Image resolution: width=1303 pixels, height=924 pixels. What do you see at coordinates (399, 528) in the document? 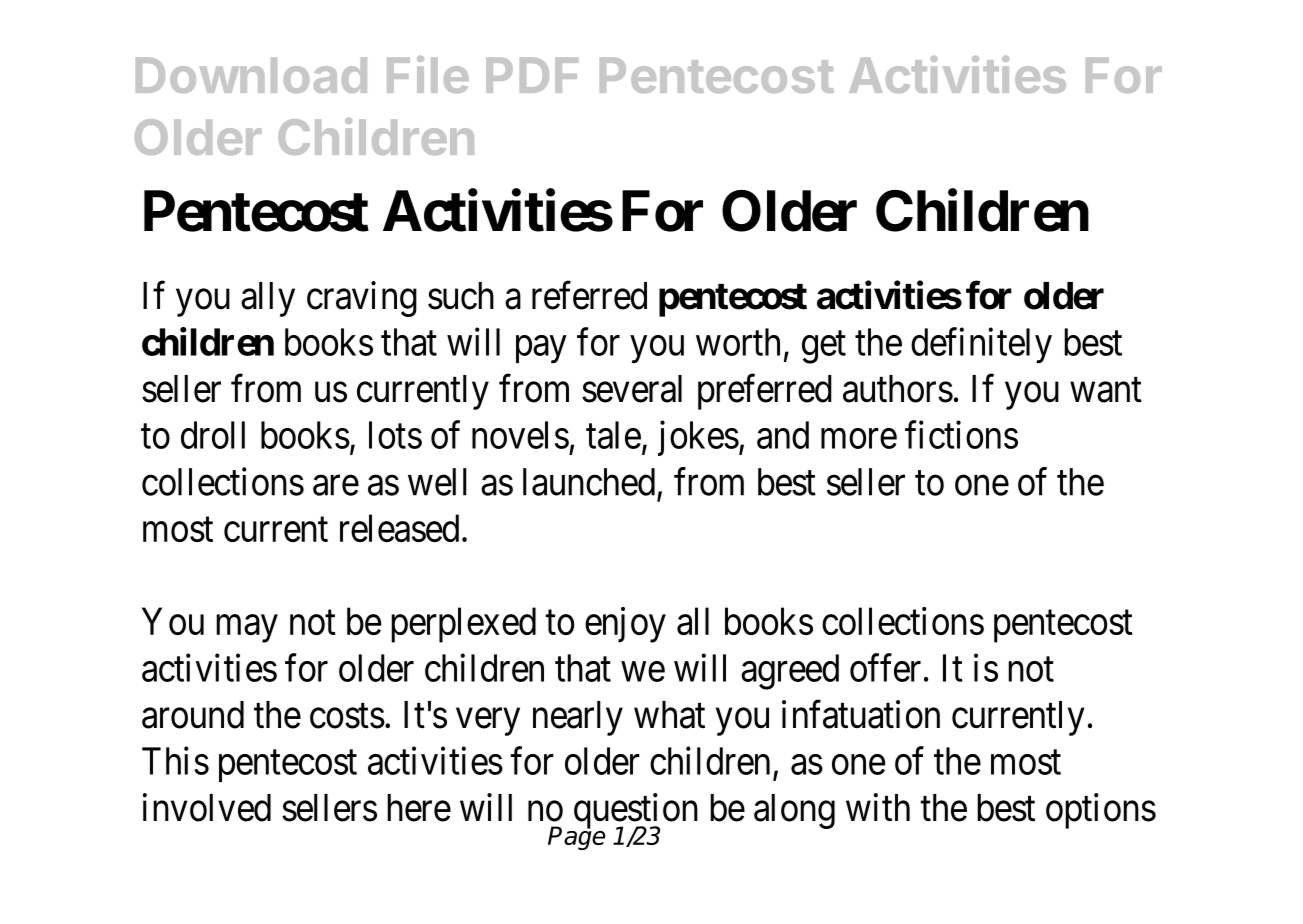
I see `released` at bounding box center [399, 528].
